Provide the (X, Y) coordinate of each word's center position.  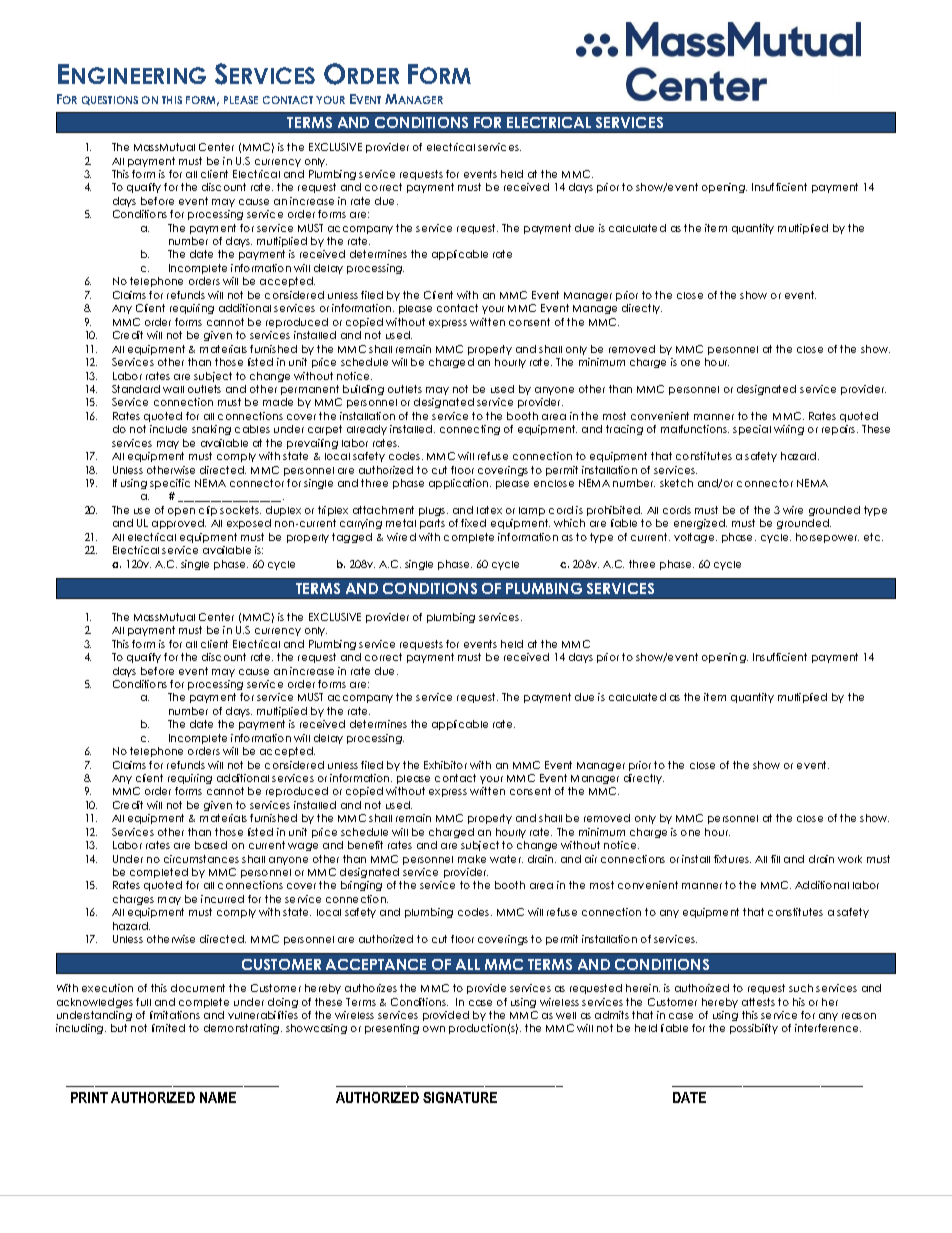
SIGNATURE (460, 1097)
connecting (470, 430)
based (211, 845)
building (363, 390)
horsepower (827, 538)
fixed (473, 523)
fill (775, 859)
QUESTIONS (110, 100)
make (472, 859)
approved (179, 524)
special (752, 430)
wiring (789, 430)
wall (173, 389)
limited (168, 1028)
